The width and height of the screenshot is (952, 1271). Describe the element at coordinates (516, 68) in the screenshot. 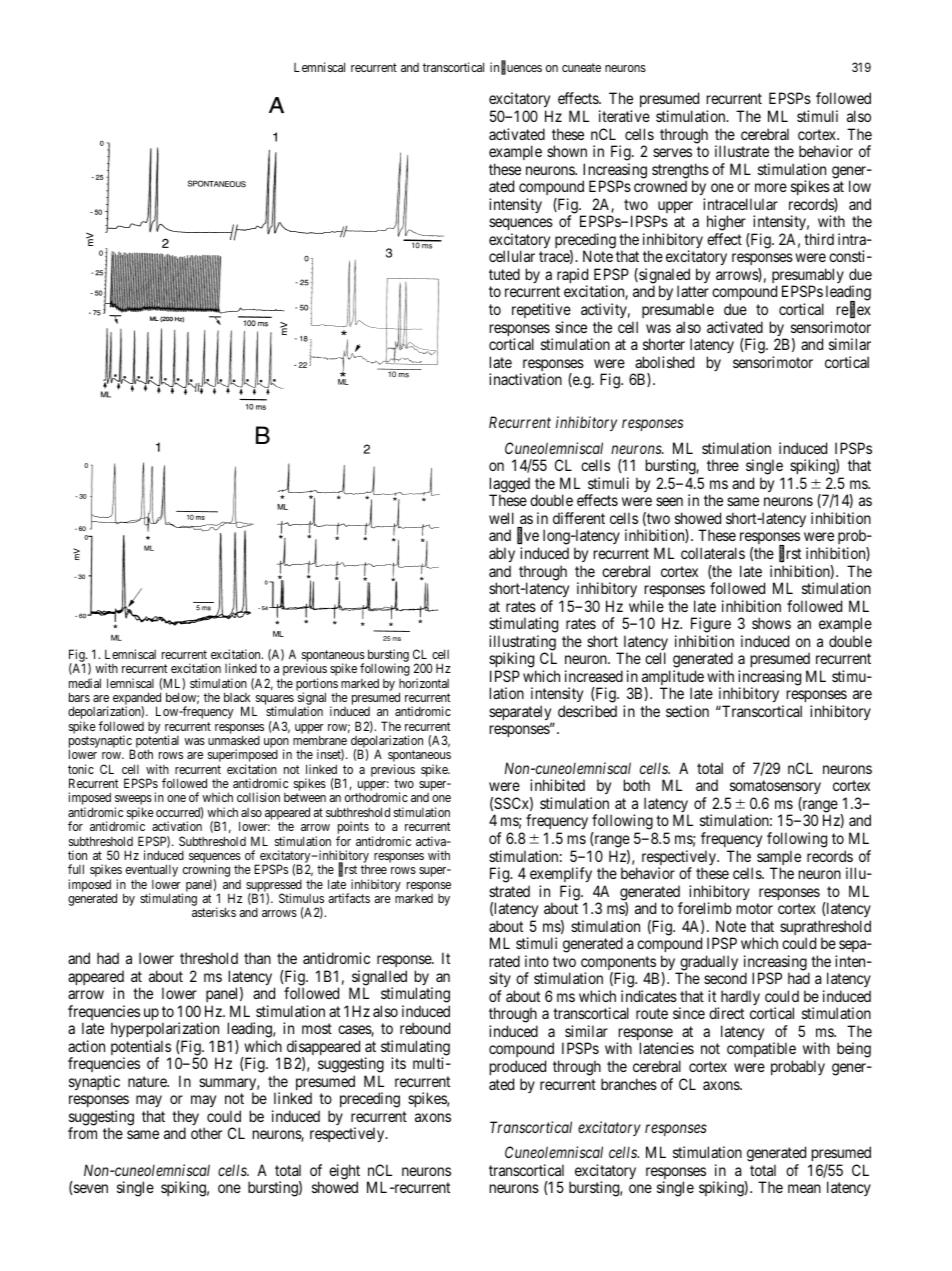

I see `influences` at that location.
